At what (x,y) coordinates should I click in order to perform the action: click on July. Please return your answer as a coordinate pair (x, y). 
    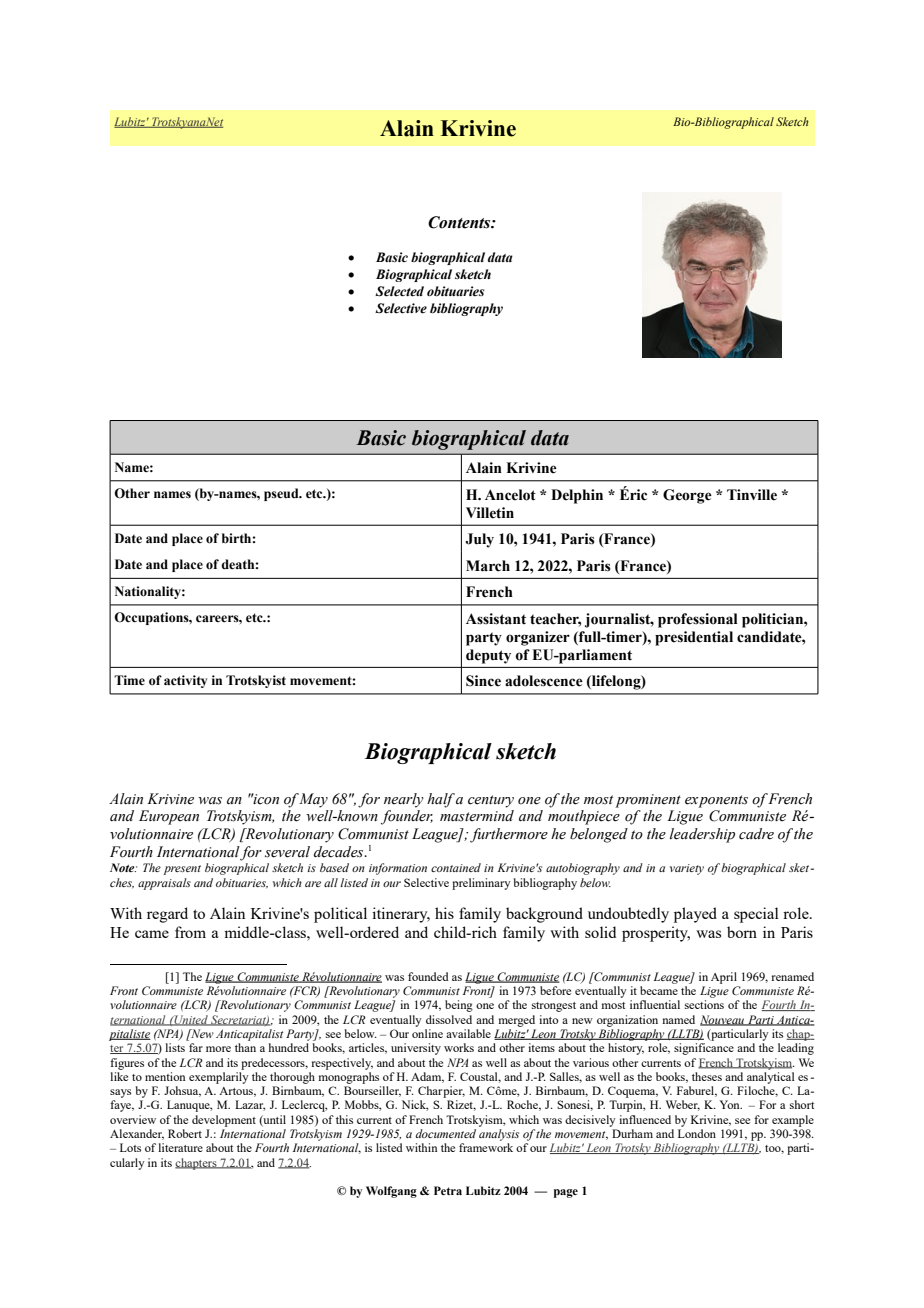
    Looking at the image, I should click on (479, 540).
